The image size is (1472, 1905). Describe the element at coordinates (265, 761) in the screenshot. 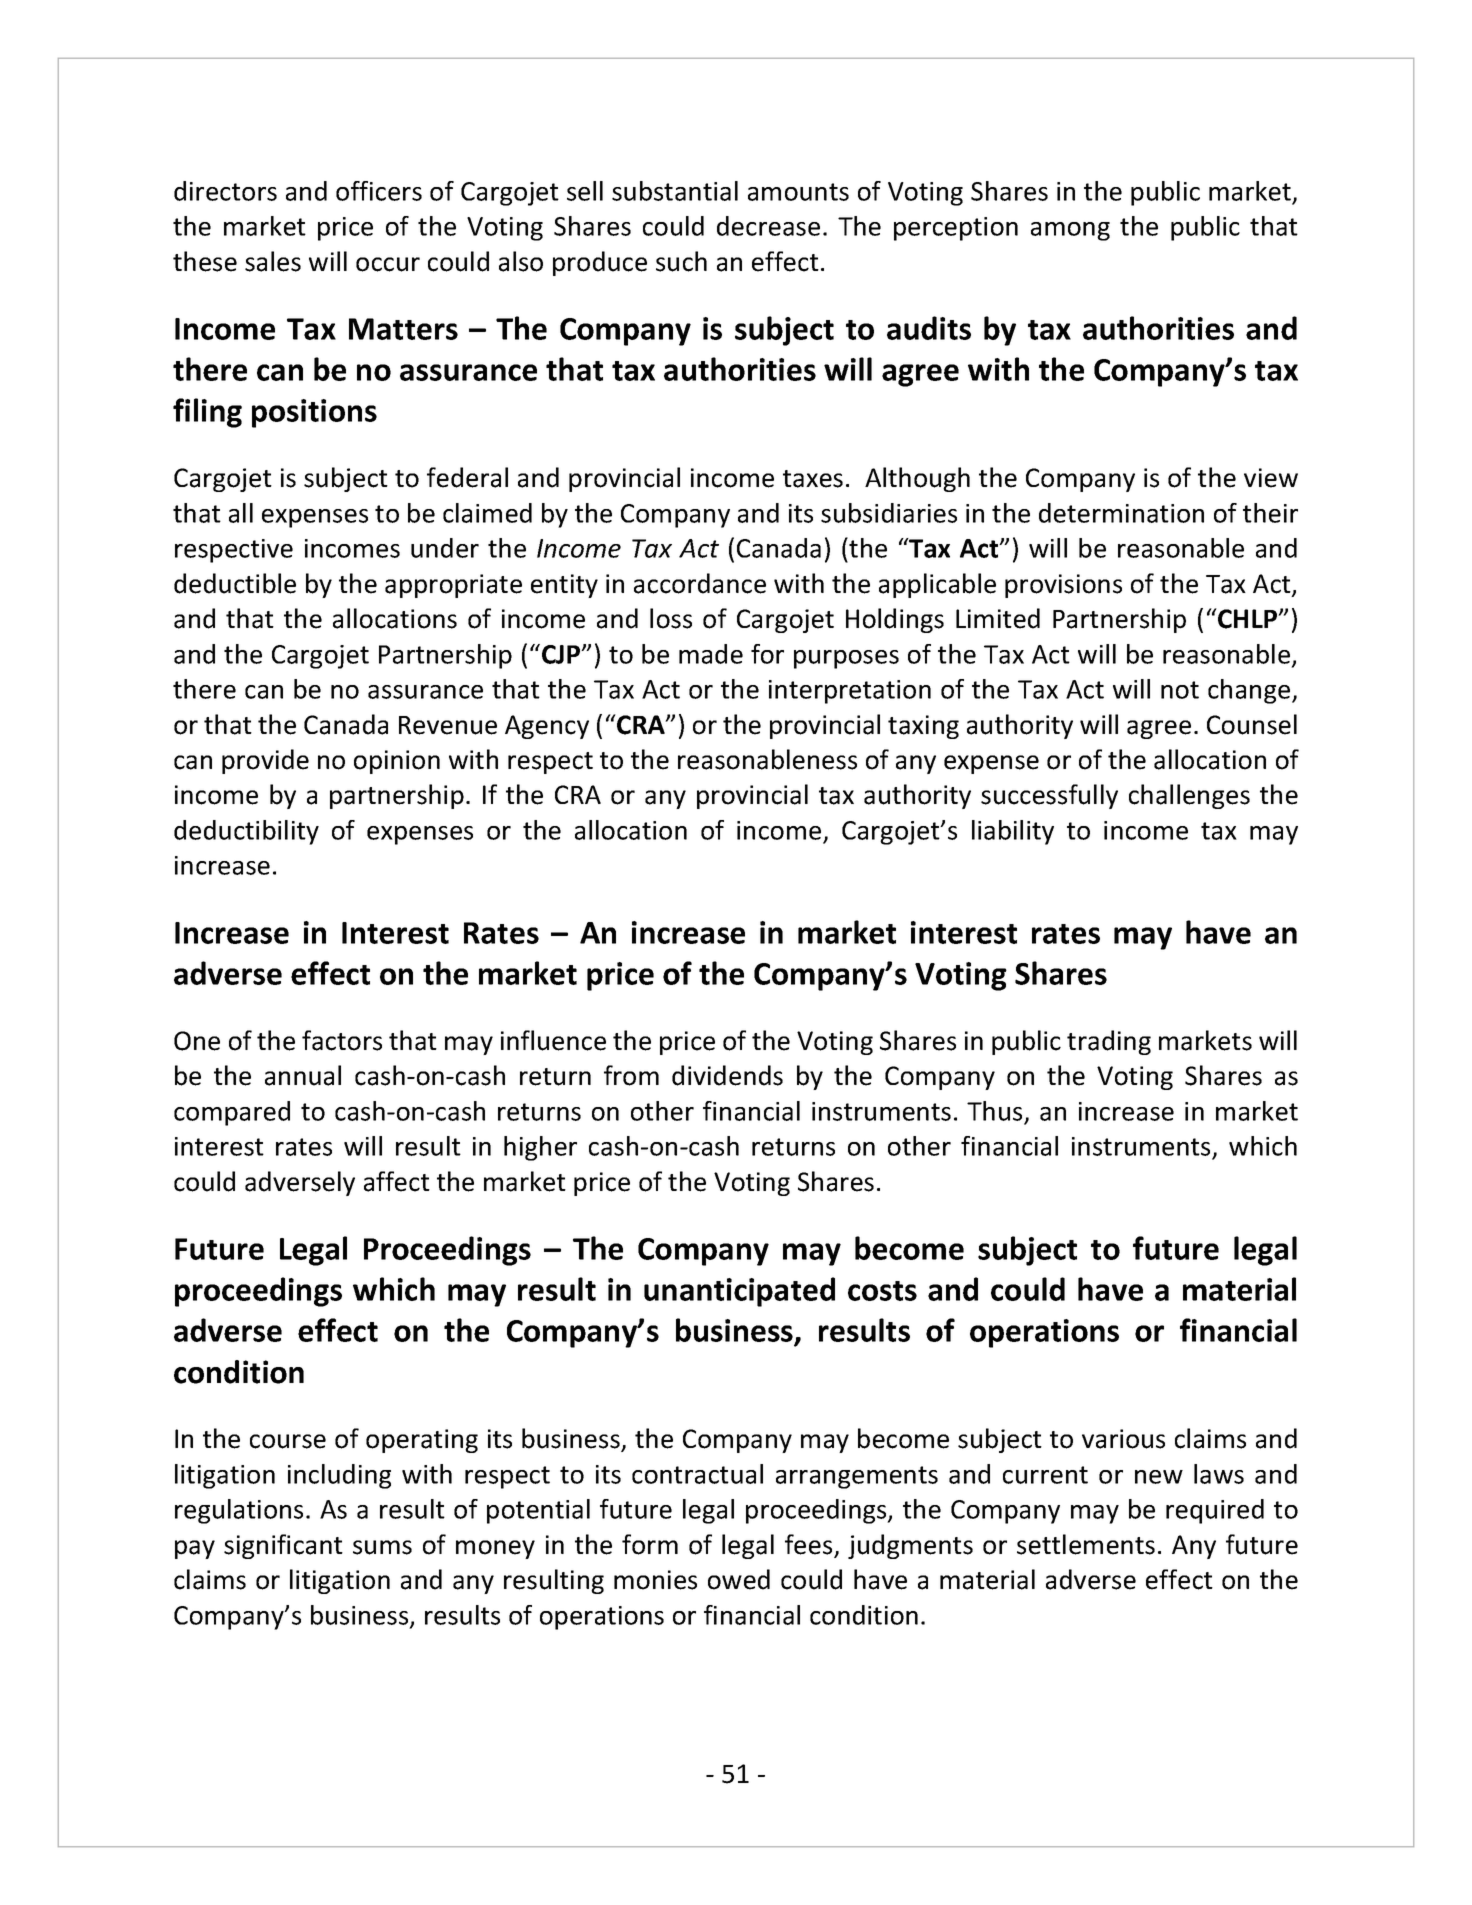

I see `provide` at that location.
